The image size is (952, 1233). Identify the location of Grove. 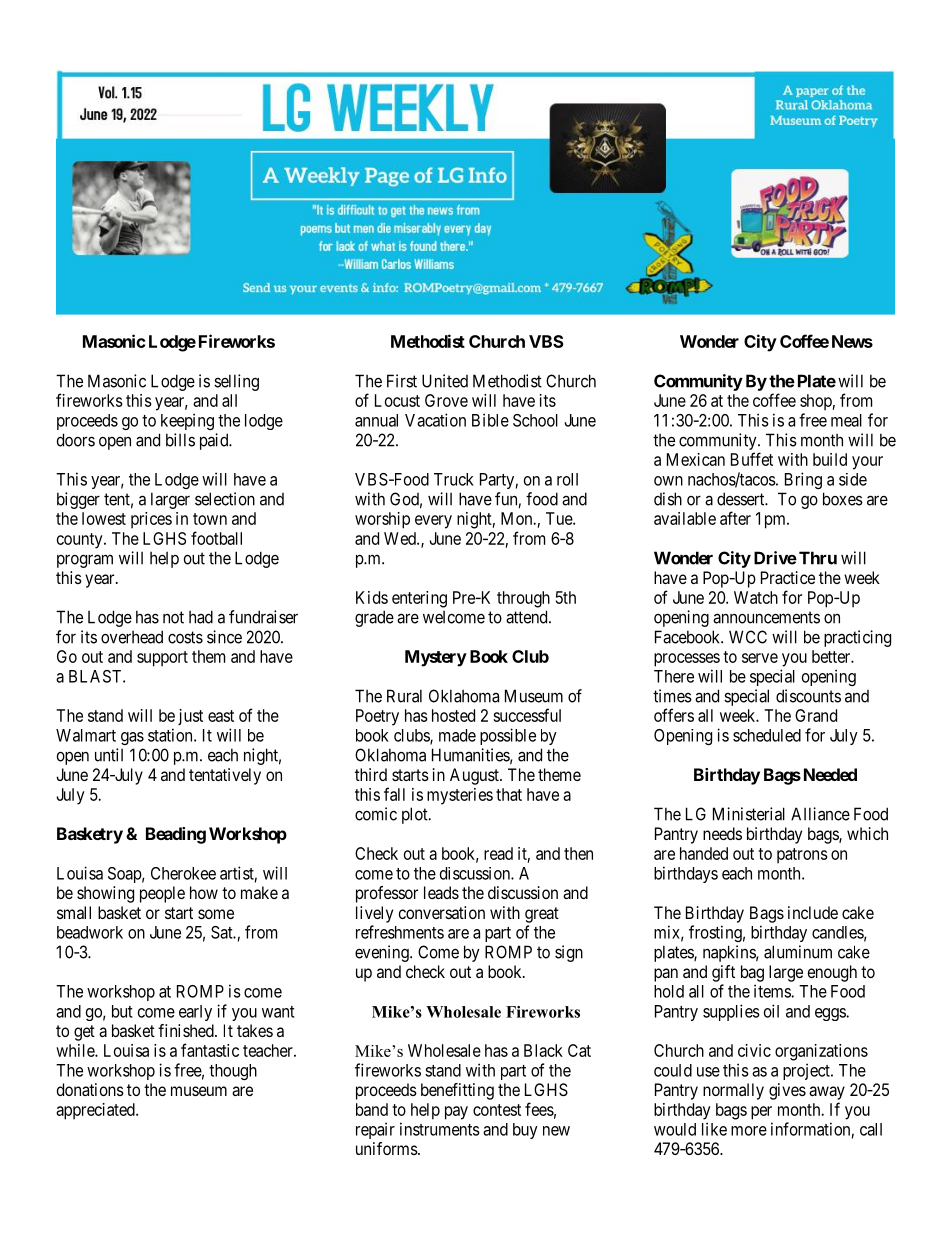
(446, 400).
